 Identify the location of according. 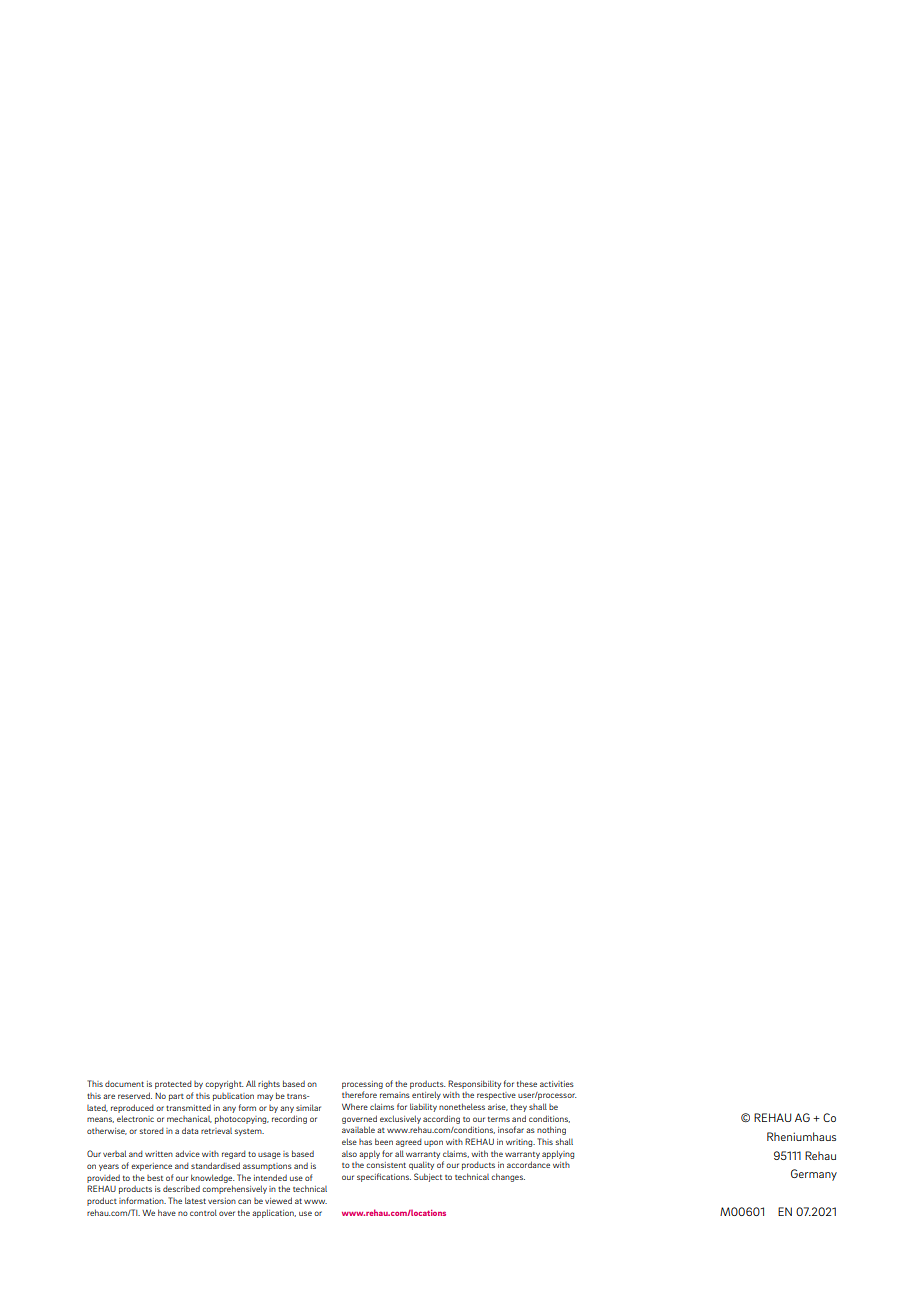
(441, 1119).
